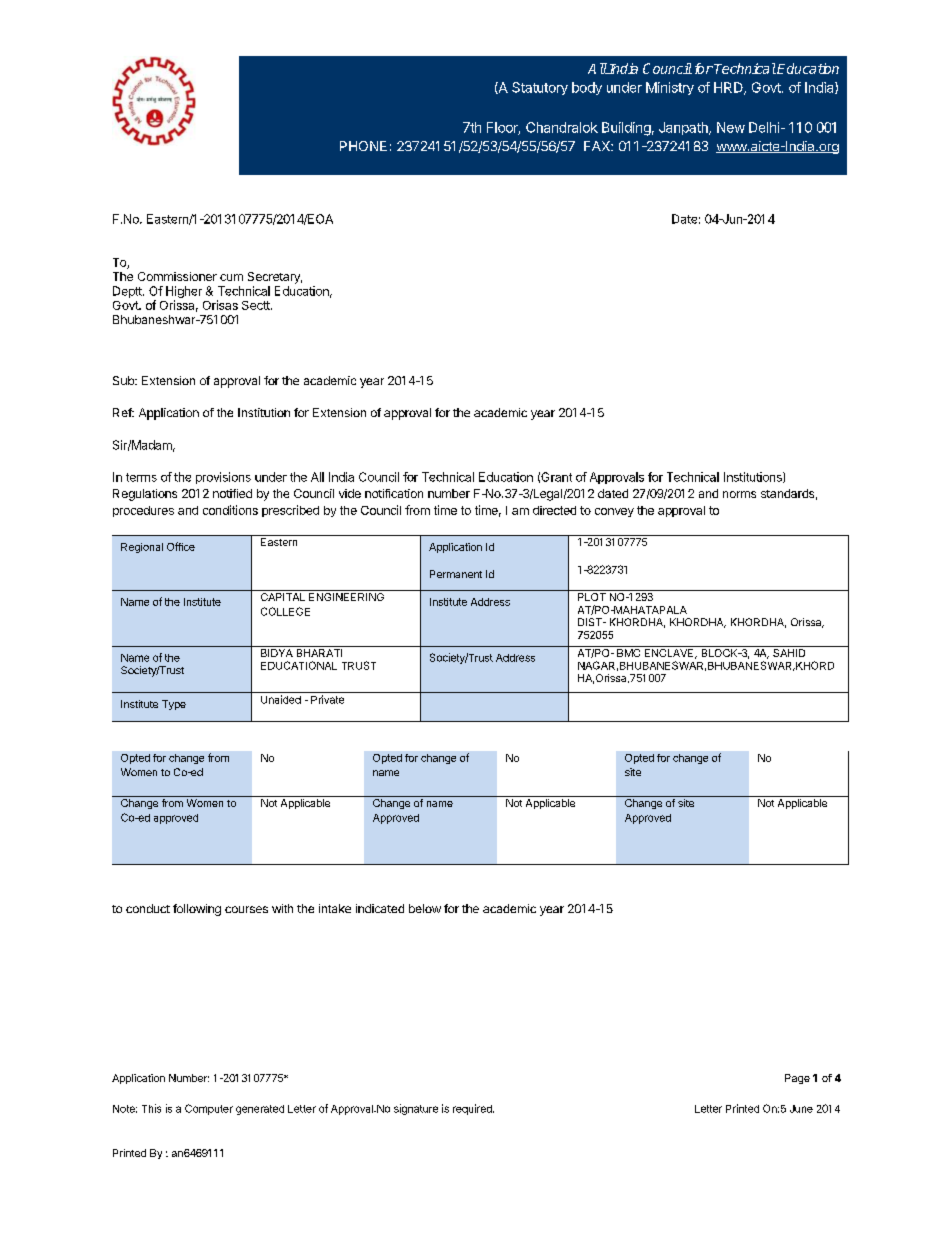 Image resolution: width=952 pixels, height=1233 pixels. Describe the element at coordinates (473, 1109) in the image. I see `required` at that location.
